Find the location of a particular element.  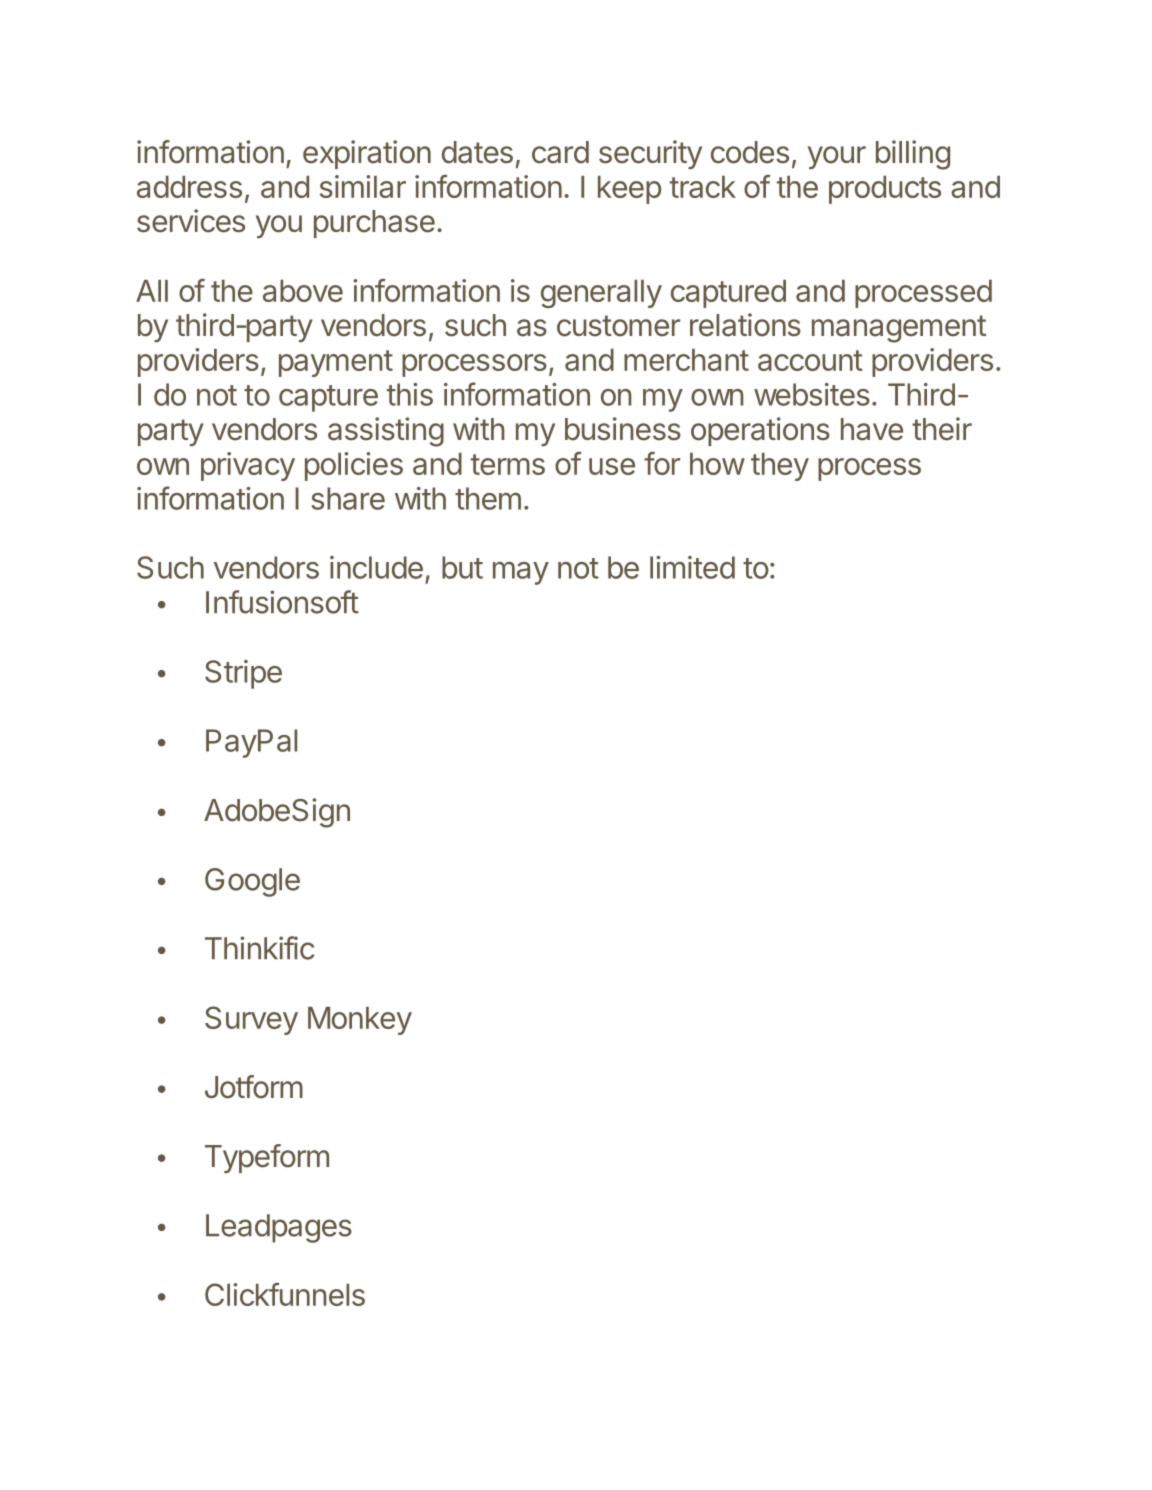

use is located at coordinates (612, 466).
